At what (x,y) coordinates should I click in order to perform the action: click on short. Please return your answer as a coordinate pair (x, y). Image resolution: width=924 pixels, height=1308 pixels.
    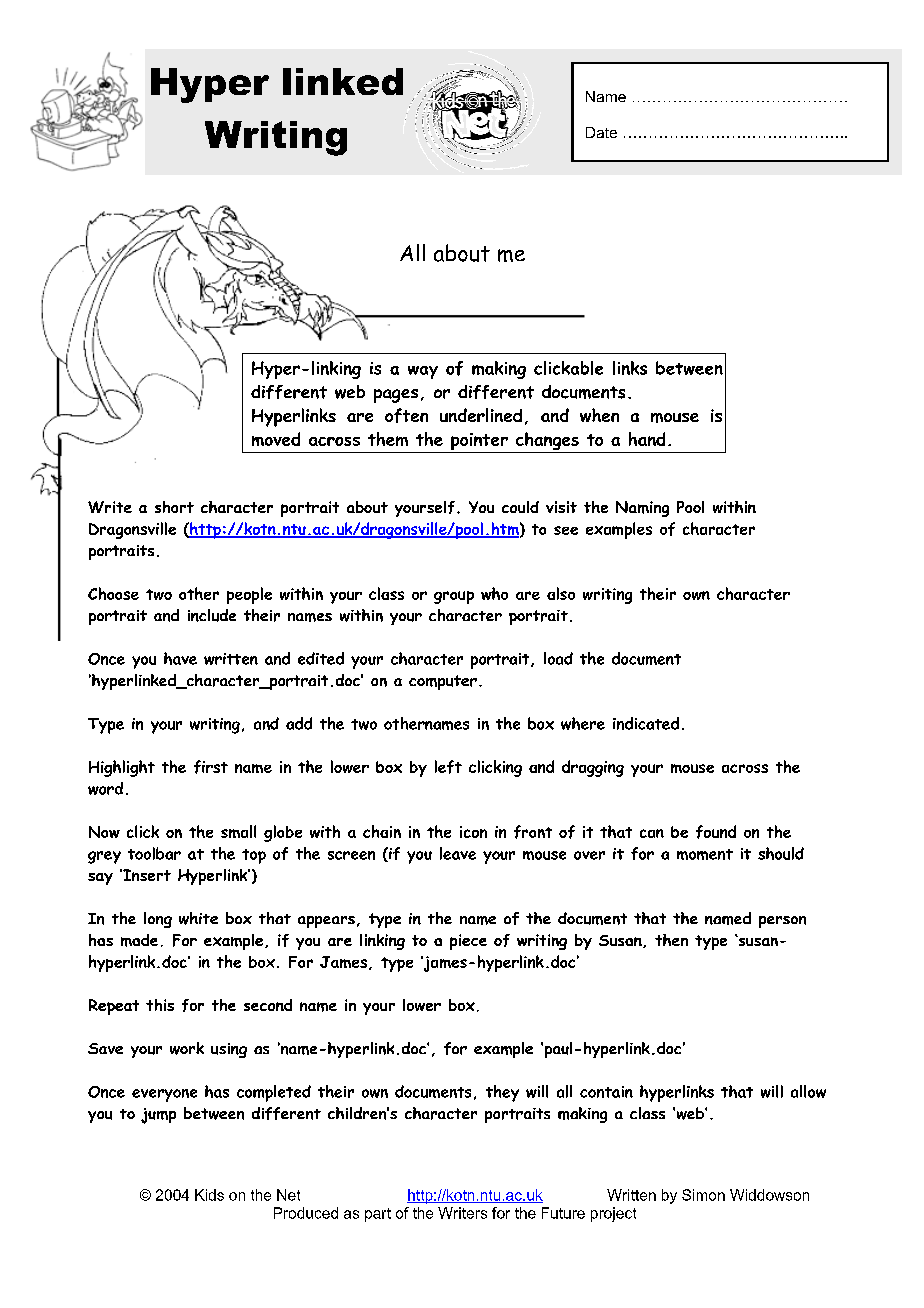
    Looking at the image, I should click on (174, 507).
